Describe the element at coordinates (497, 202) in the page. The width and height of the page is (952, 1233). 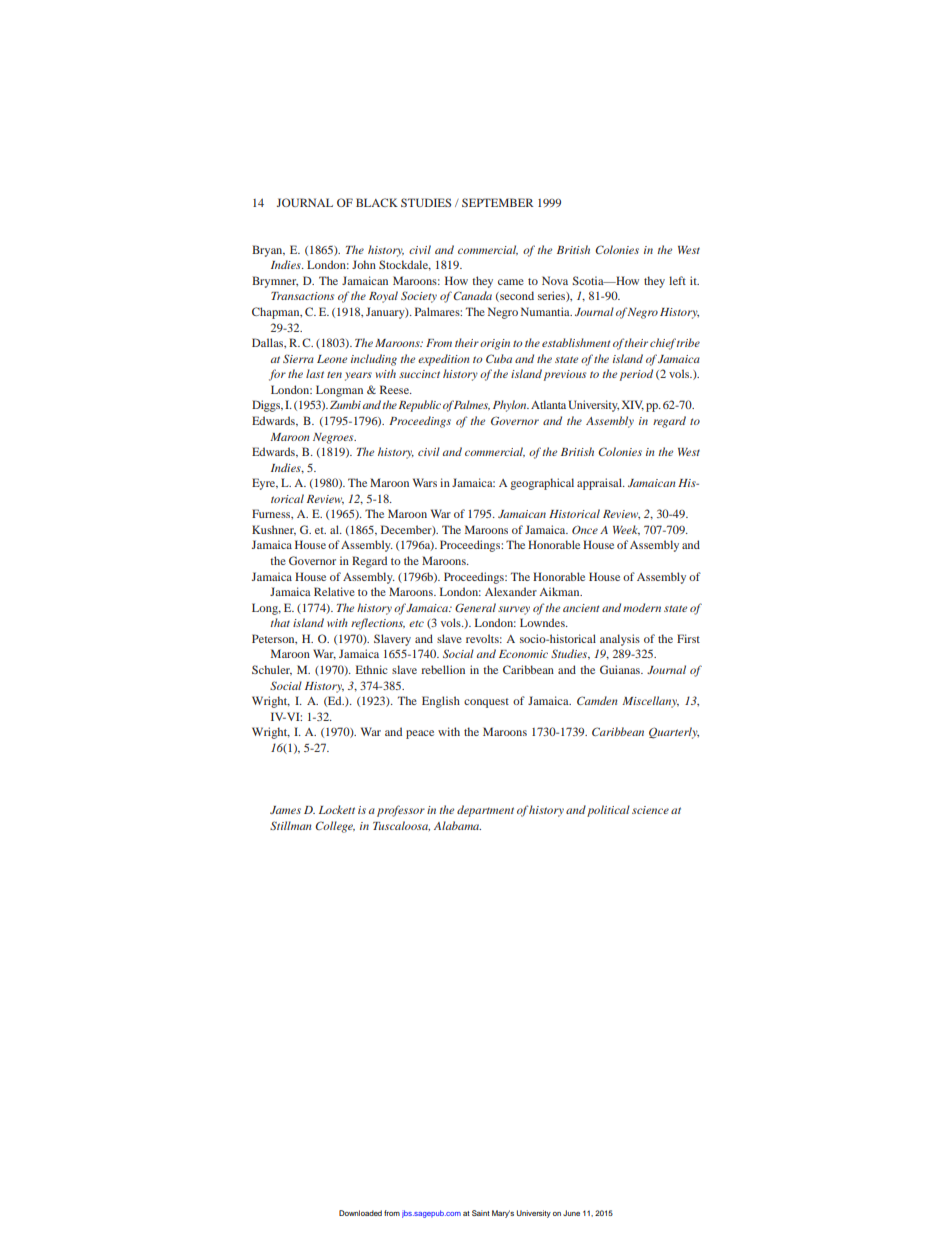
I see `SEPTEMBER` at that location.
